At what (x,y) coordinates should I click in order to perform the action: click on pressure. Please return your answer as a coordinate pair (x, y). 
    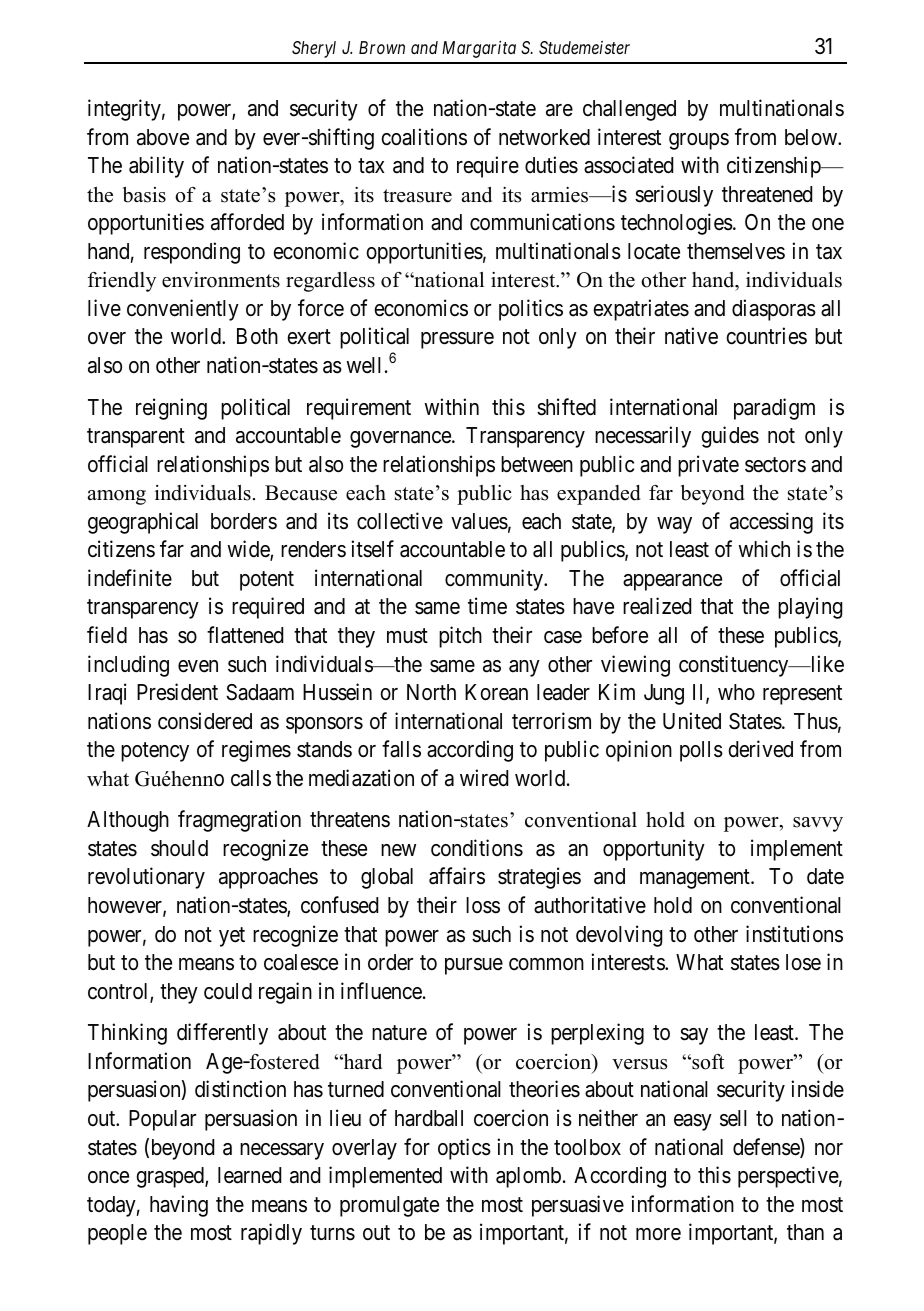
    Looking at the image, I should click on (457, 340).
